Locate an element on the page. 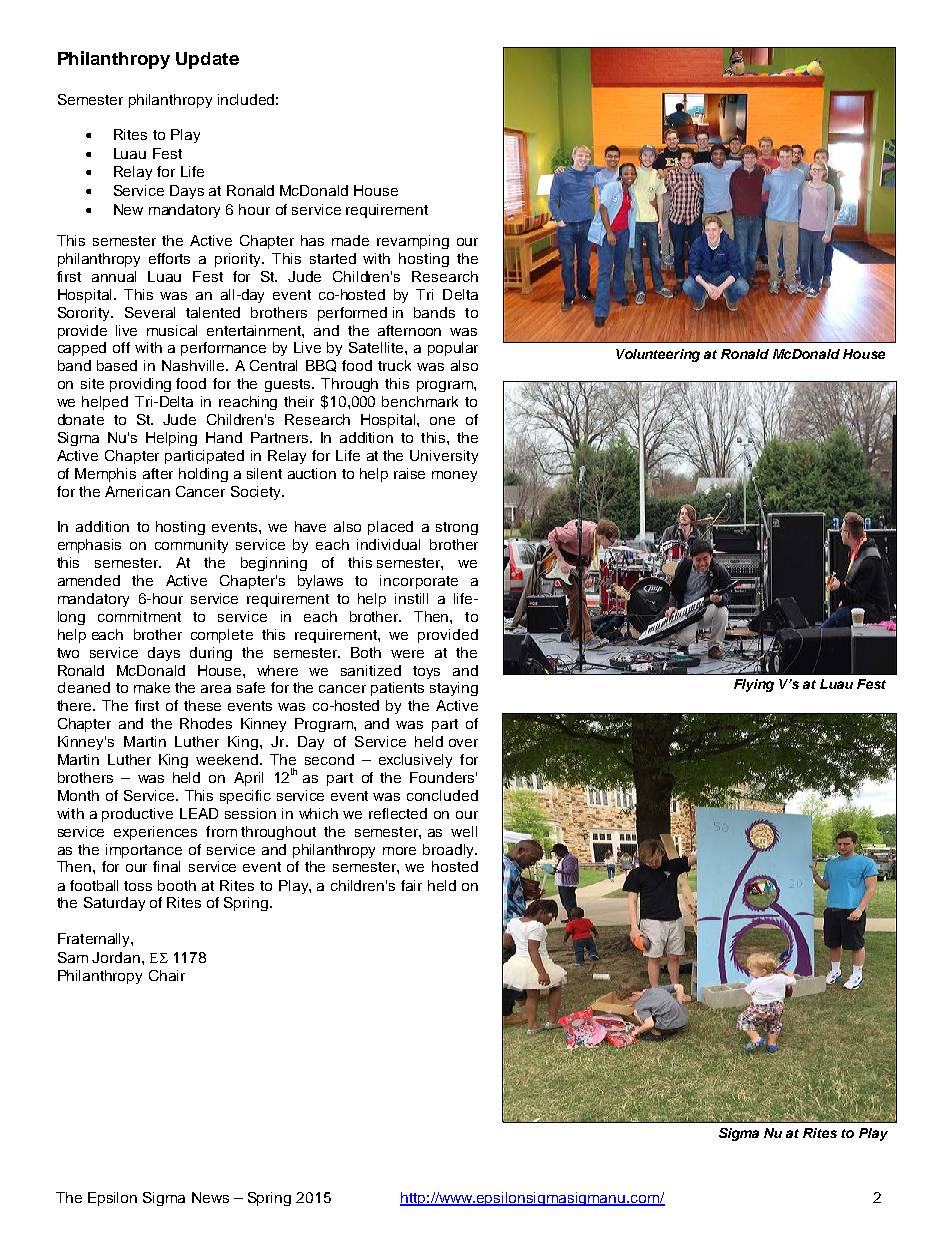 Image resolution: width=952 pixels, height=1233 pixels. Chair is located at coordinates (167, 975).
